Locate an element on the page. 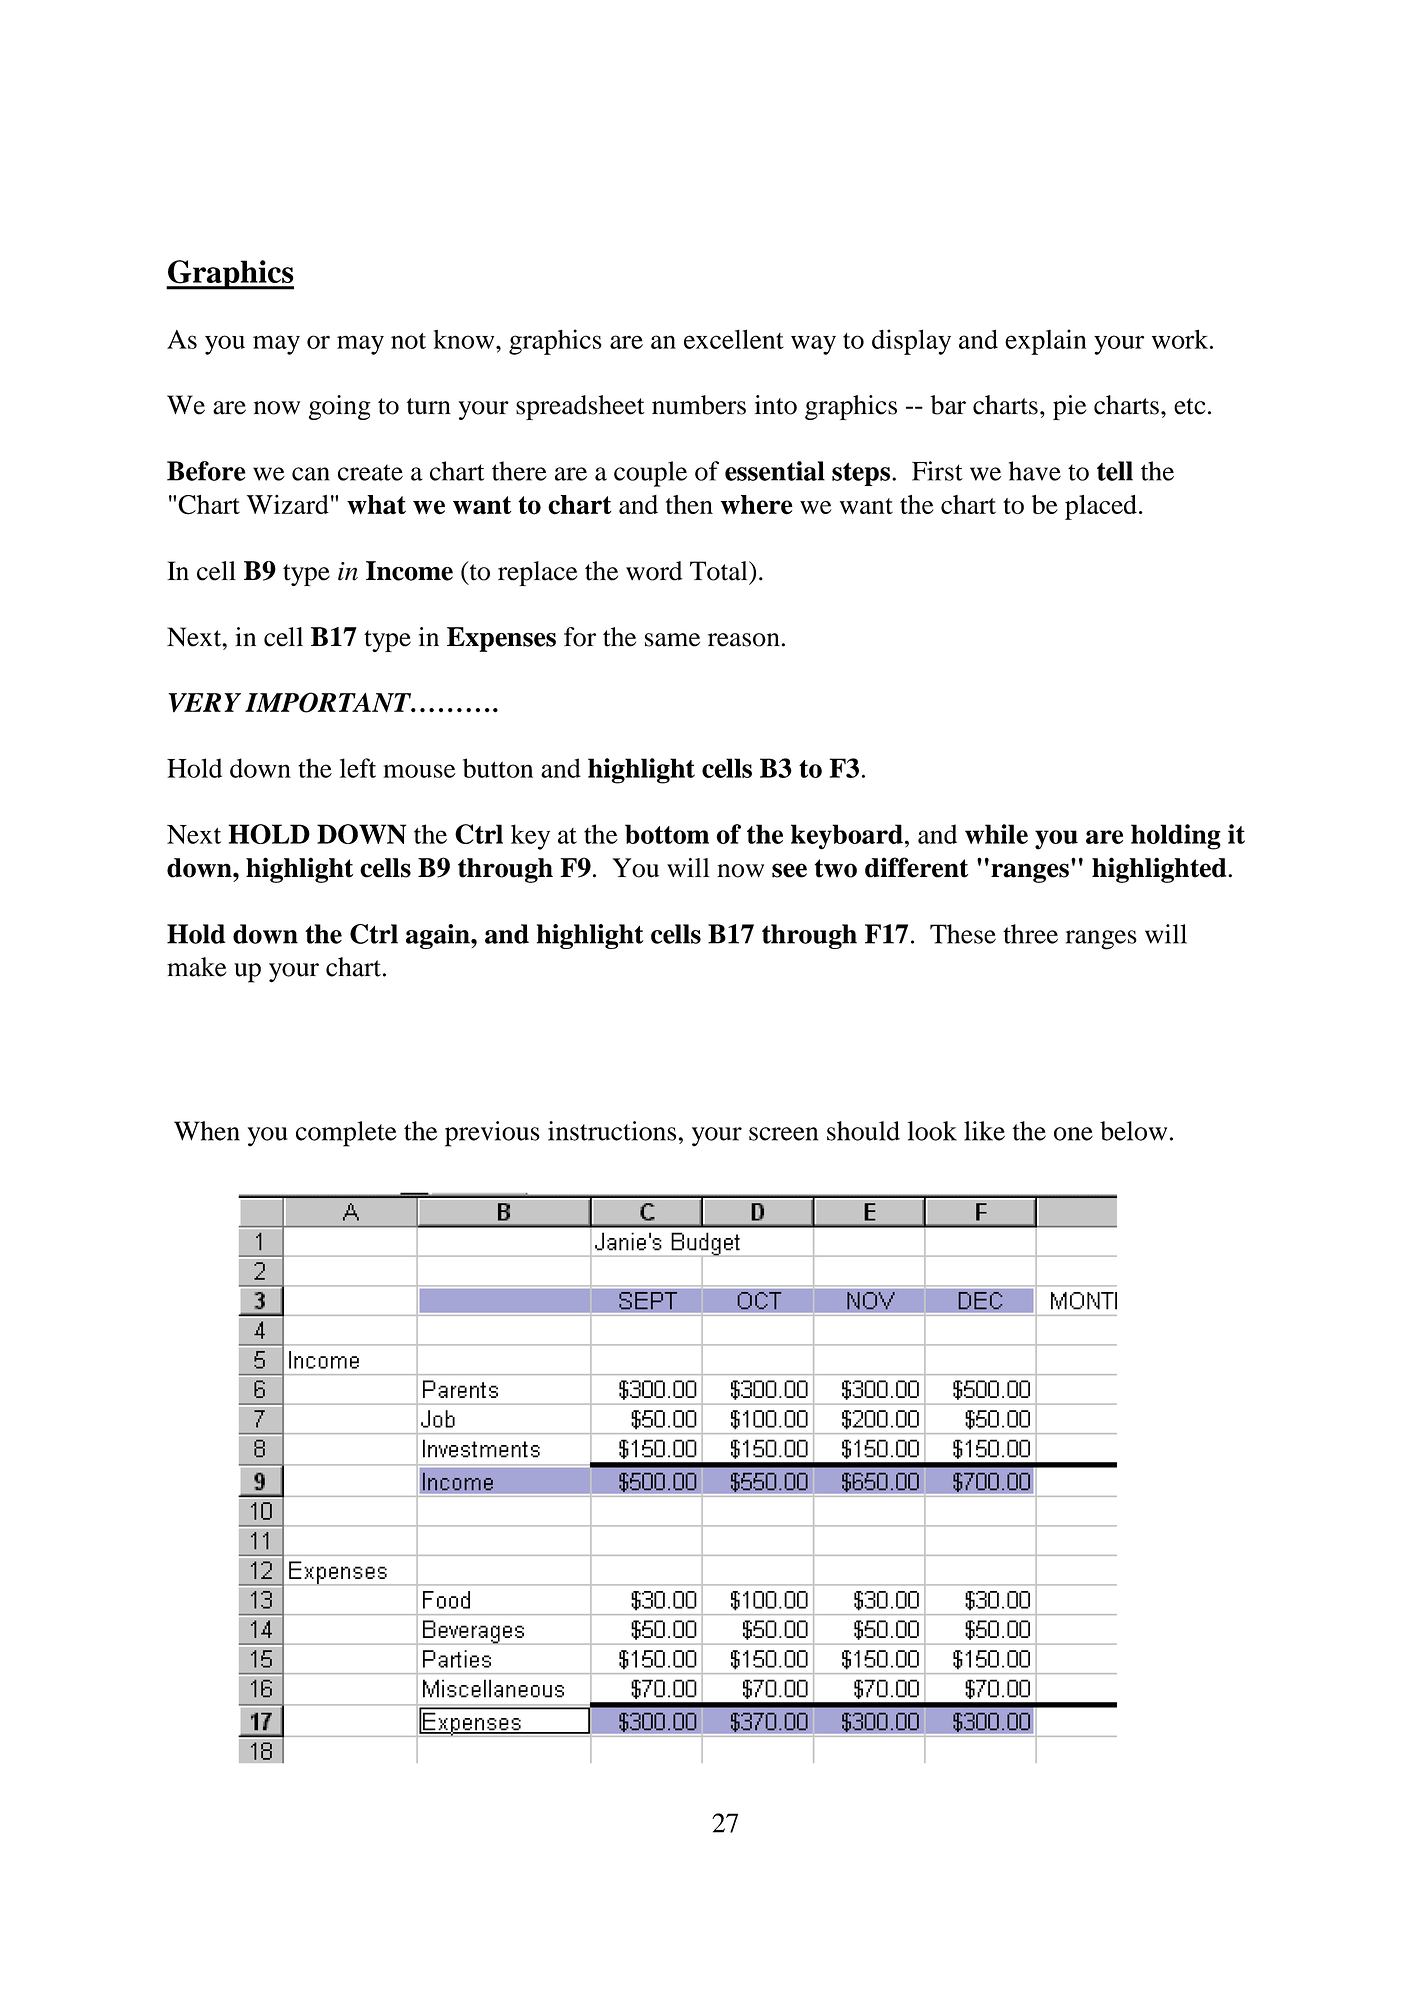  numbers is located at coordinates (699, 405).
